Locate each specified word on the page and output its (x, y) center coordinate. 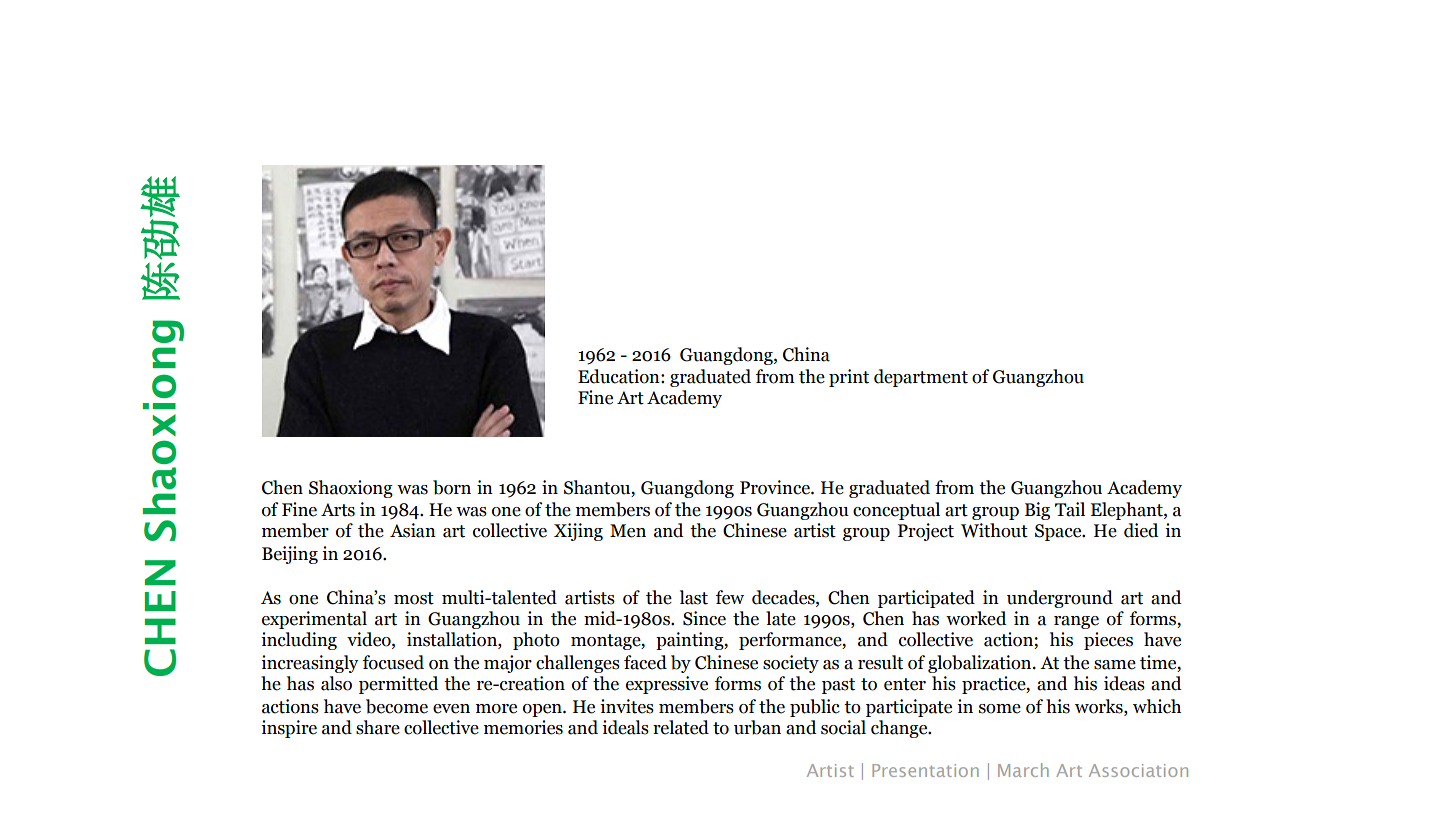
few (730, 597)
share (378, 727)
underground (1060, 599)
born (452, 487)
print (849, 378)
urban (757, 727)
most (414, 598)
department (921, 378)
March (1023, 770)
